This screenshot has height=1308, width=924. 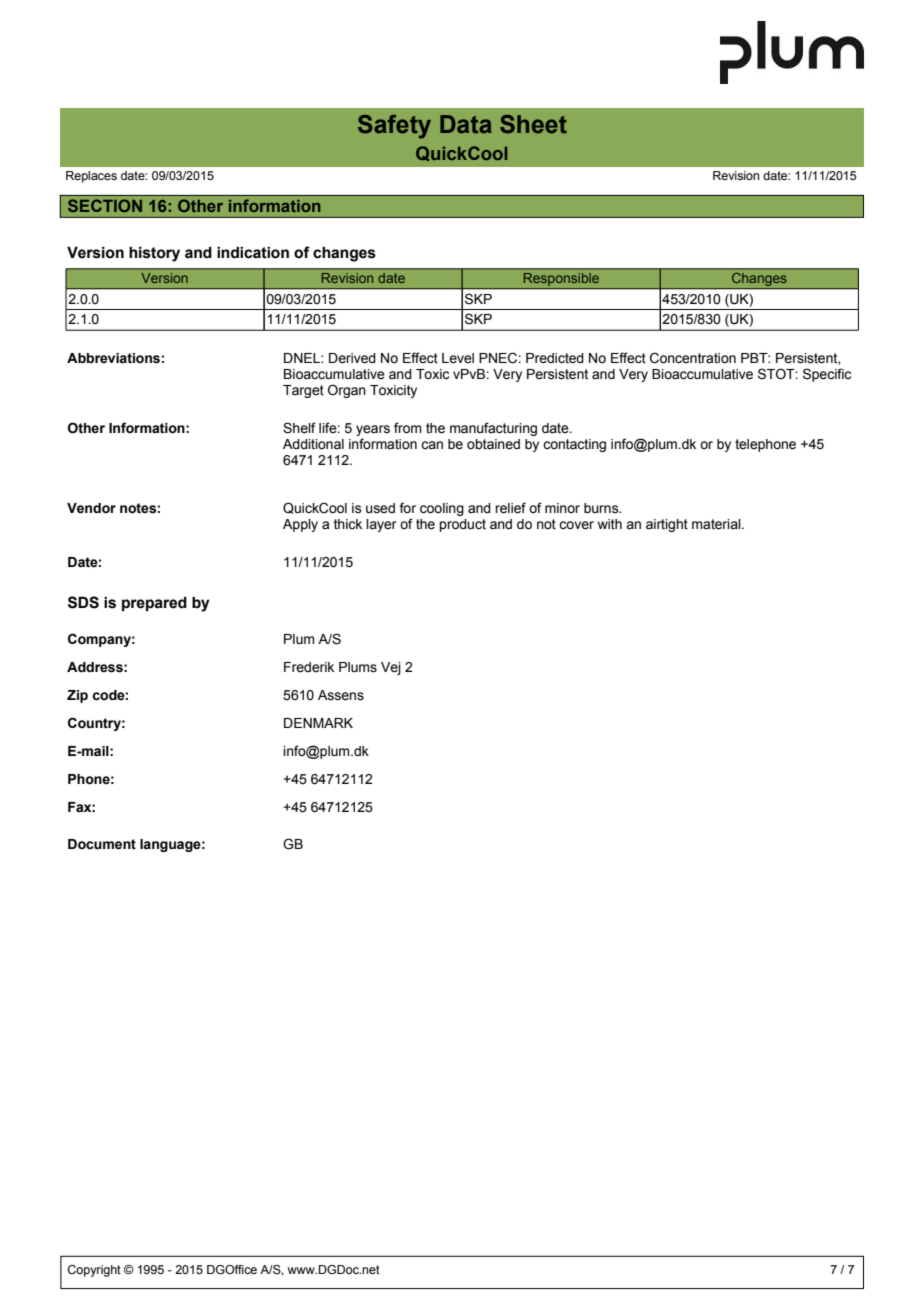 What do you see at coordinates (717, 524) in the screenshot?
I see `material` at bounding box center [717, 524].
